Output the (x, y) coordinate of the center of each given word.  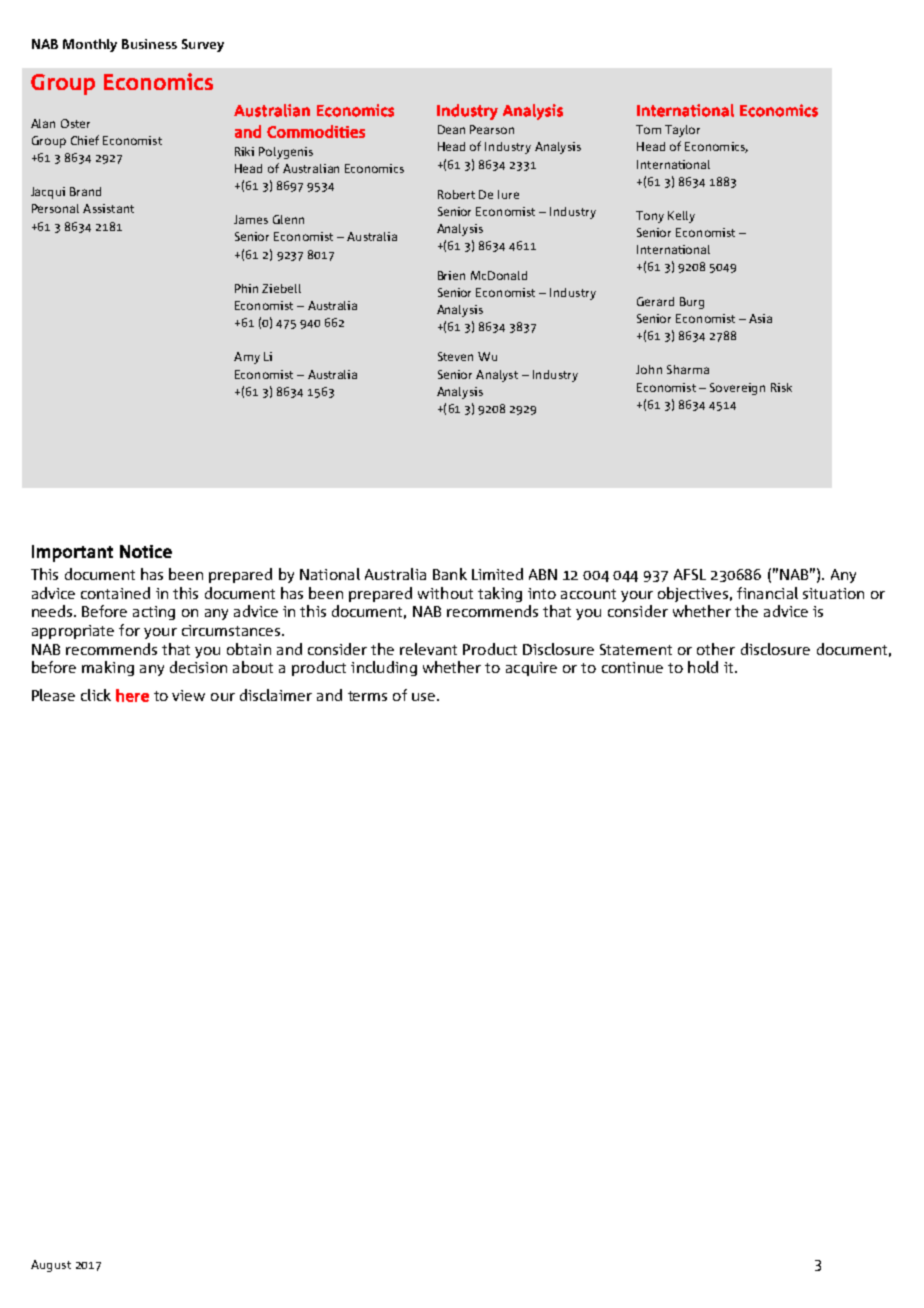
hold (703, 667)
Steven (455, 356)
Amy (247, 358)
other (716, 649)
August (51, 1266)
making (108, 668)
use (423, 697)
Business (149, 44)
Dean (451, 129)
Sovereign (737, 389)
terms (367, 696)
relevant (428, 649)
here (132, 695)
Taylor (682, 131)
